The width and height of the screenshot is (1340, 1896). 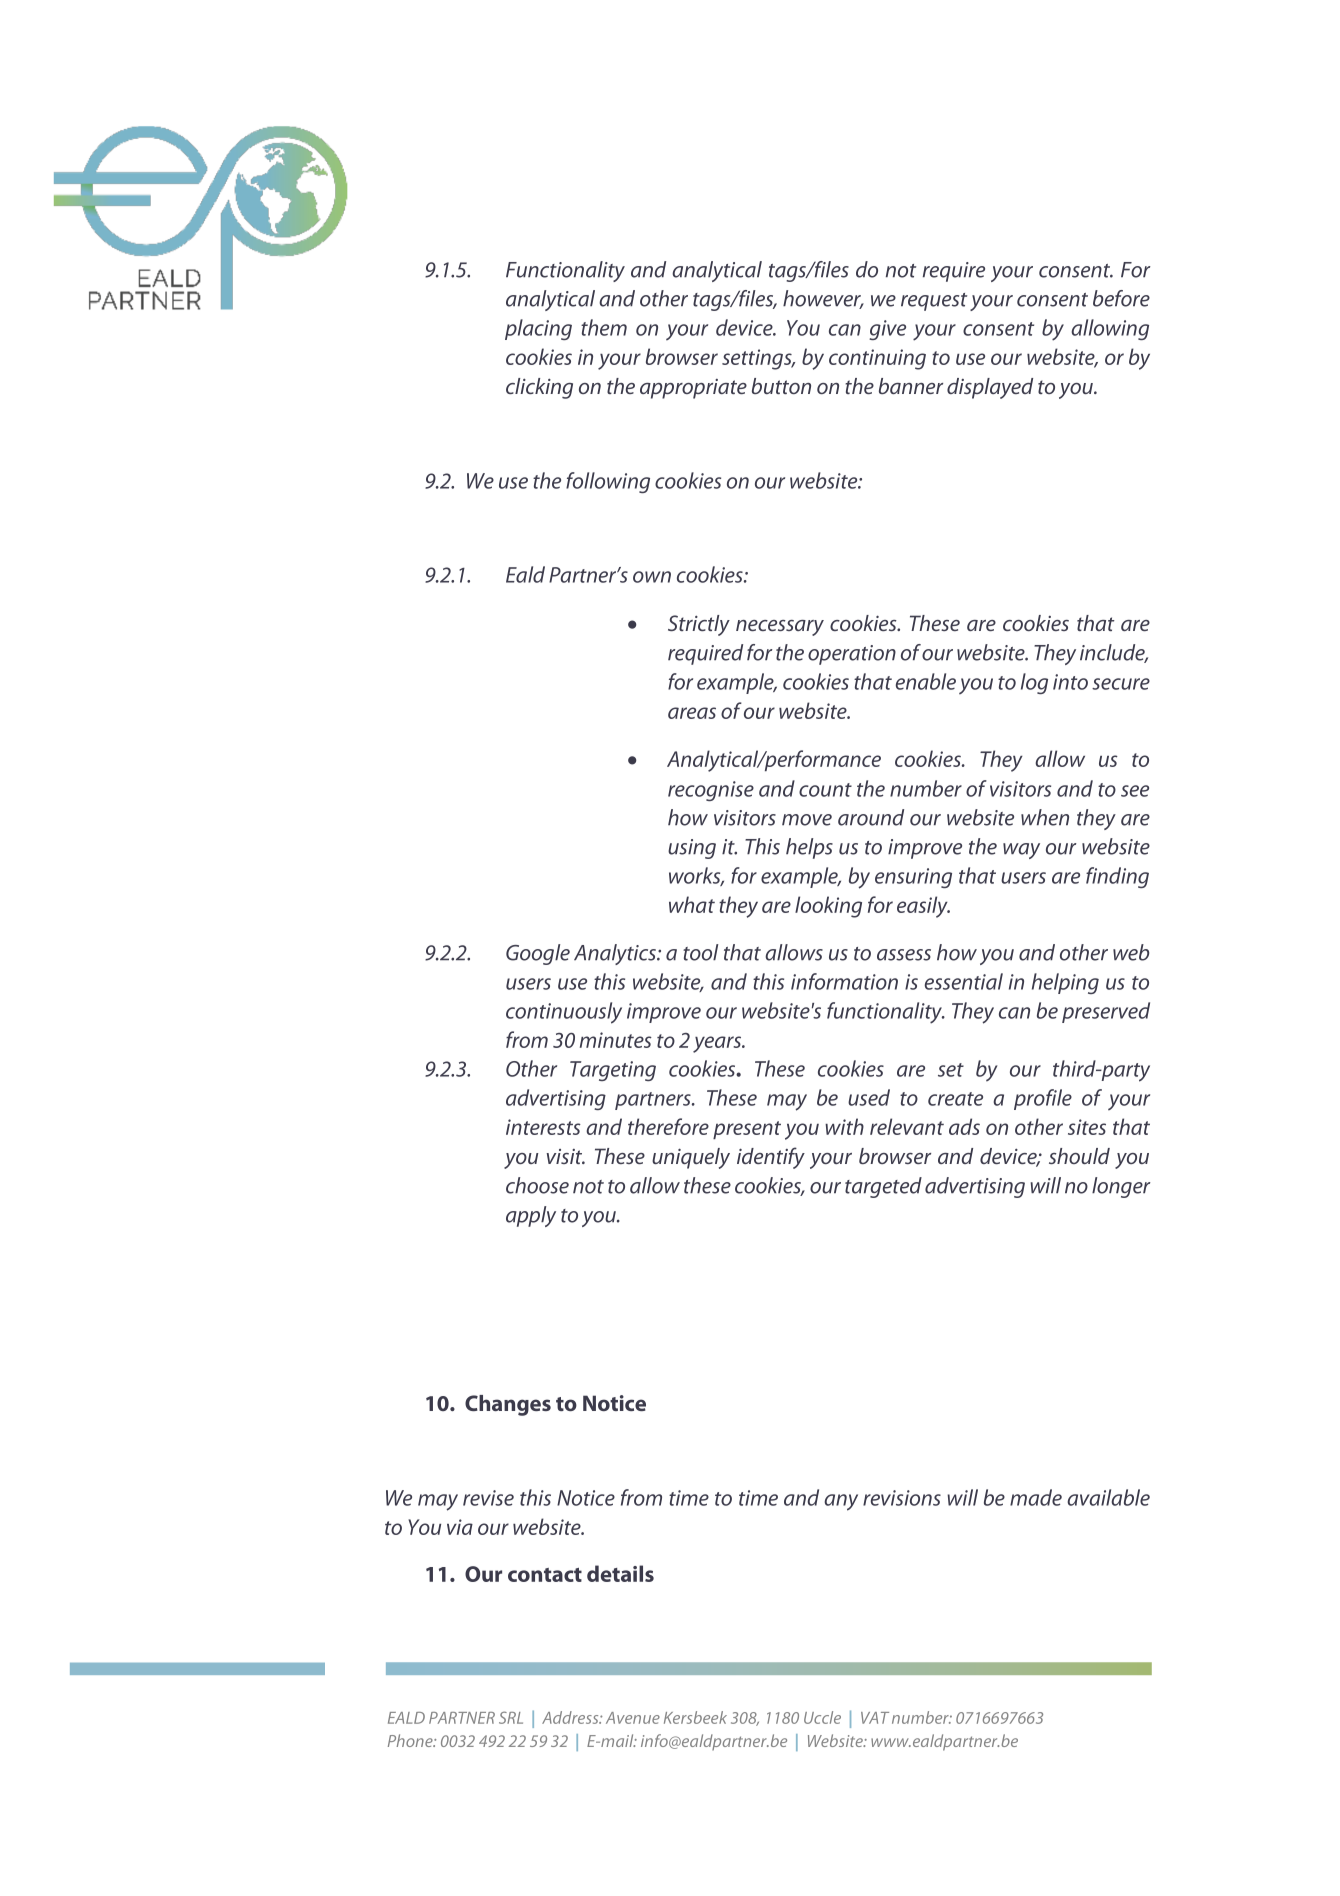 What do you see at coordinates (822, 1717) in the screenshot?
I see `Uccle` at bounding box center [822, 1717].
